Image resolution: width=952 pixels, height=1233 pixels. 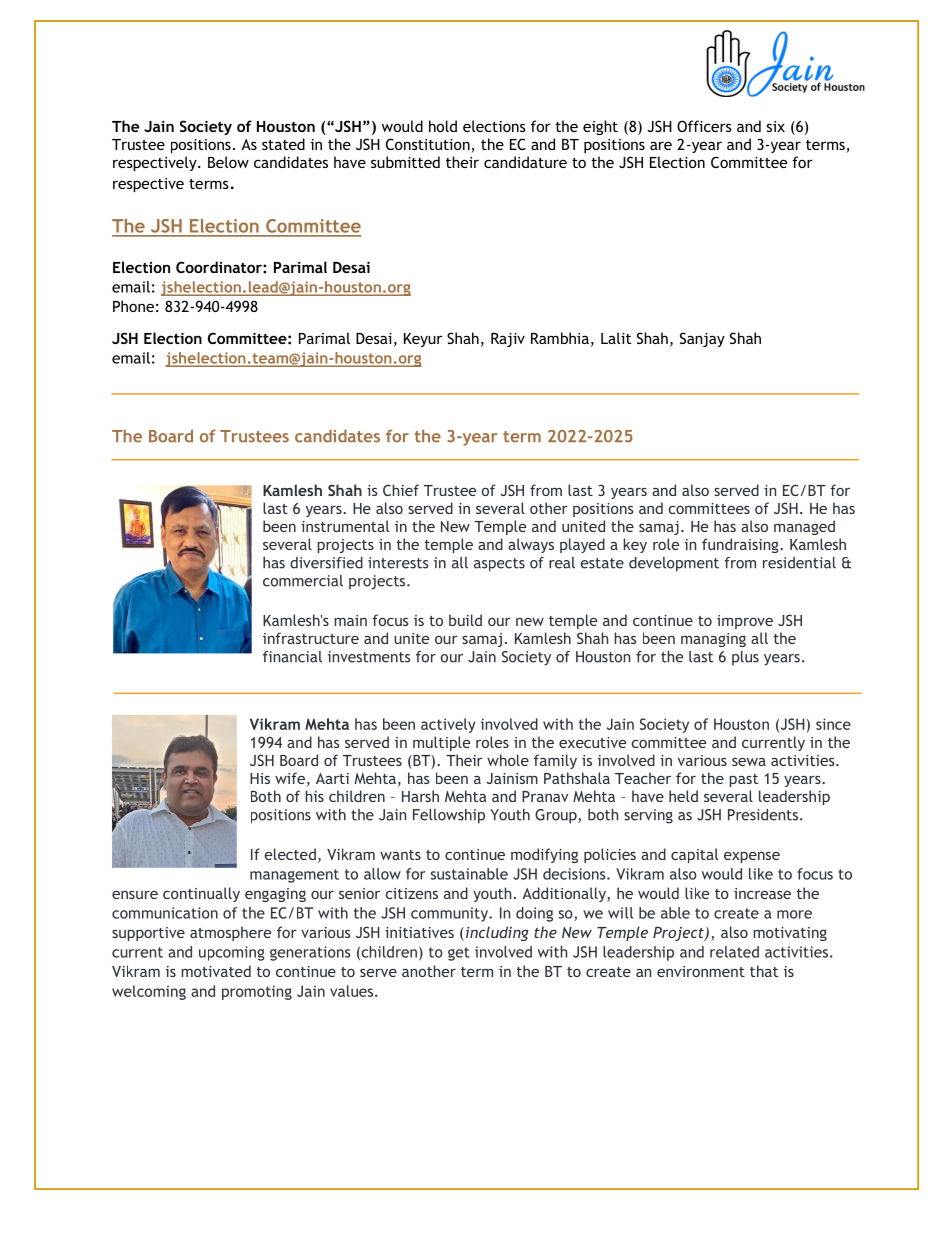 What do you see at coordinates (216, 971) in the screenshot?
I see `motivated` at bounding box center [216, 971].
